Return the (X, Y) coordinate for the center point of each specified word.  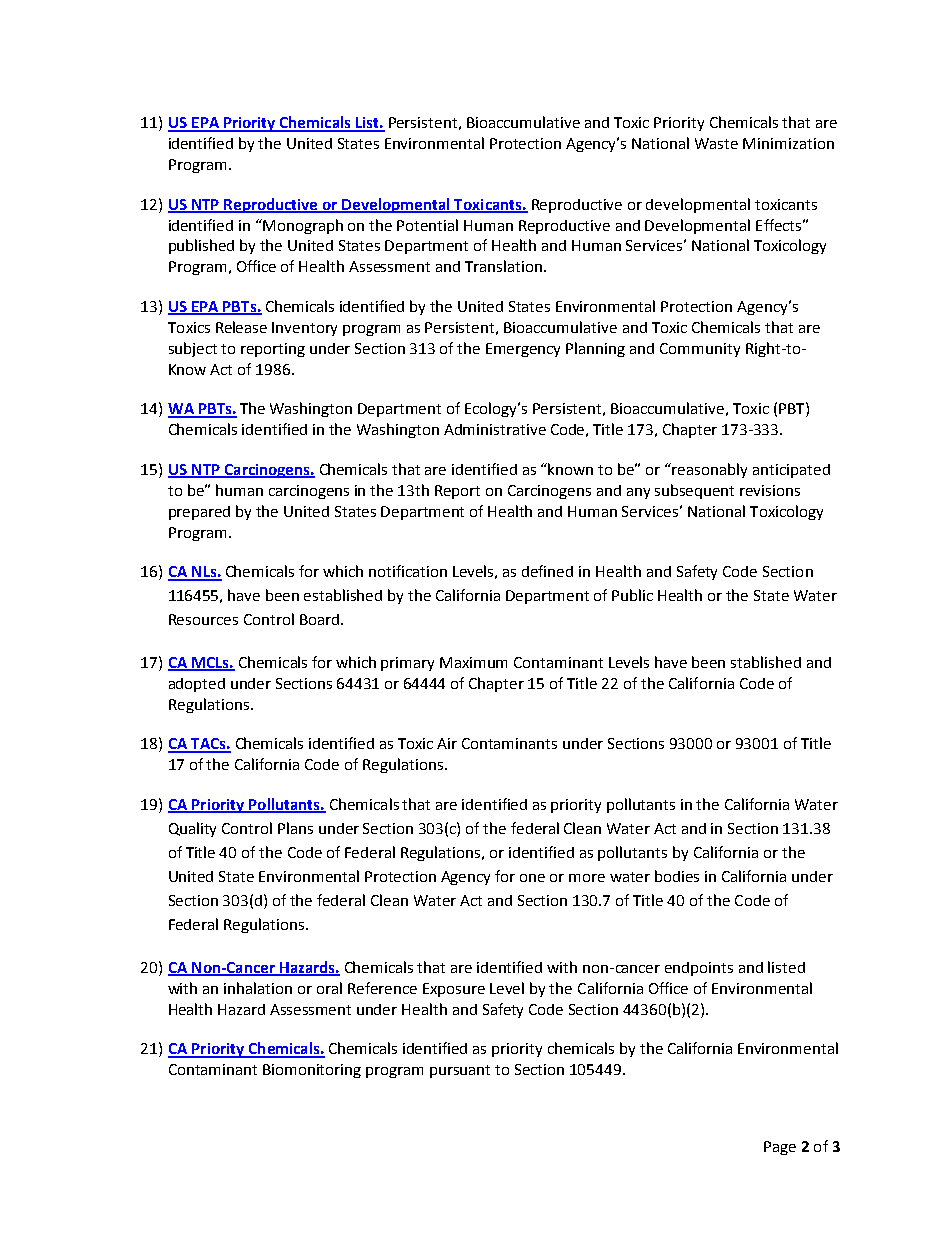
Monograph (303, 226)
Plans (295, 828)
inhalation (258, 988)
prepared (199, 513)
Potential (427, 225)
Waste (716, 143)
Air (447, 743)
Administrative (495, 429)
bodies (677, 876)
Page (780, 1148)
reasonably (709, 470)
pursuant (460, 1071)
